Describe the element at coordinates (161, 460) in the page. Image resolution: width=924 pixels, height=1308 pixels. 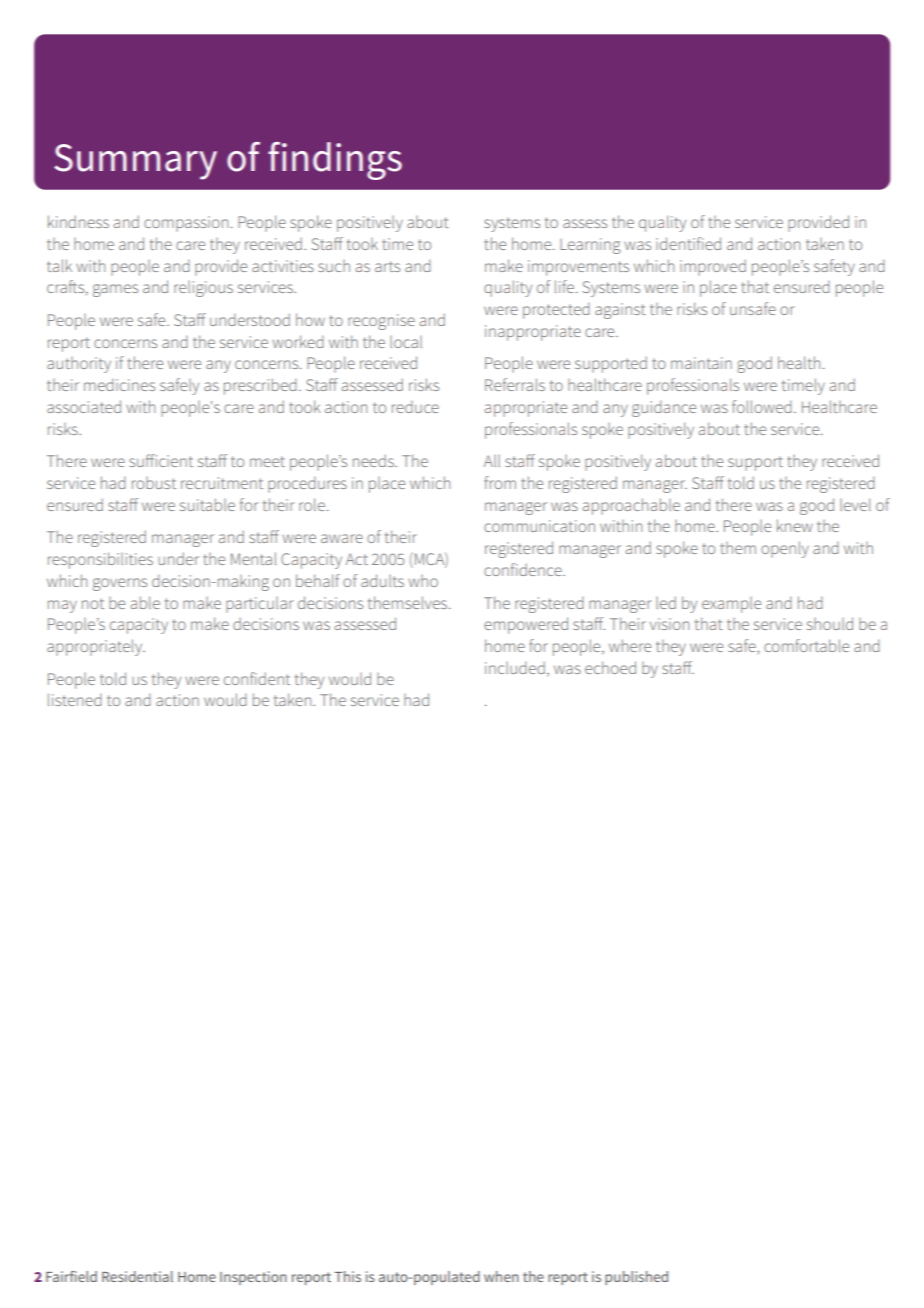
I see `sufficient` at that location.
